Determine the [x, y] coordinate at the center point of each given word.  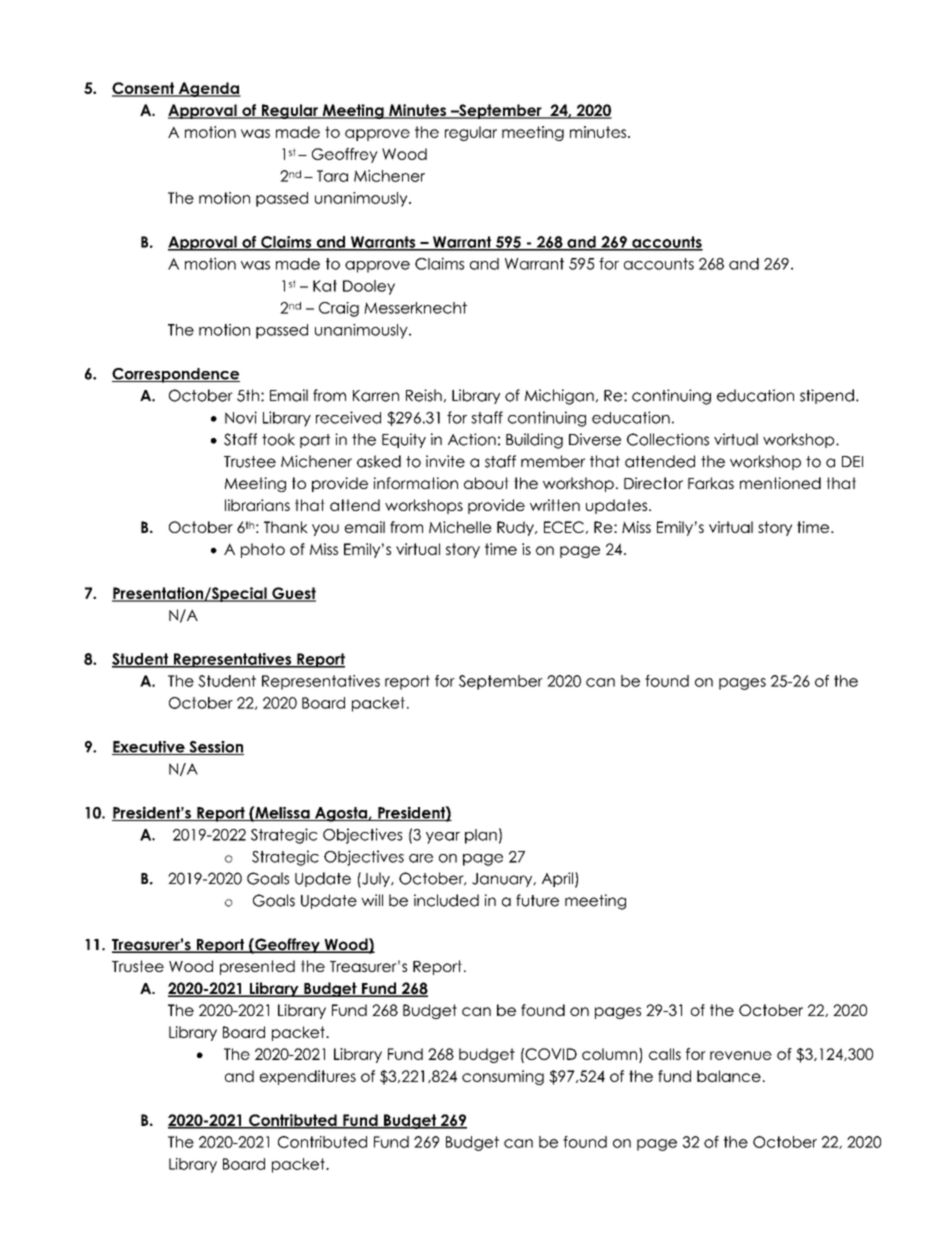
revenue [741, 1055]
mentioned [780, 483]
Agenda [208, 89]
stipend [827, 396]
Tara [332, 176]
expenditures [308, 1077]
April [559, 880]
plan [481, 836]
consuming [503, 1077]
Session [215, 748]
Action [472, 439]
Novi [241, 417]
